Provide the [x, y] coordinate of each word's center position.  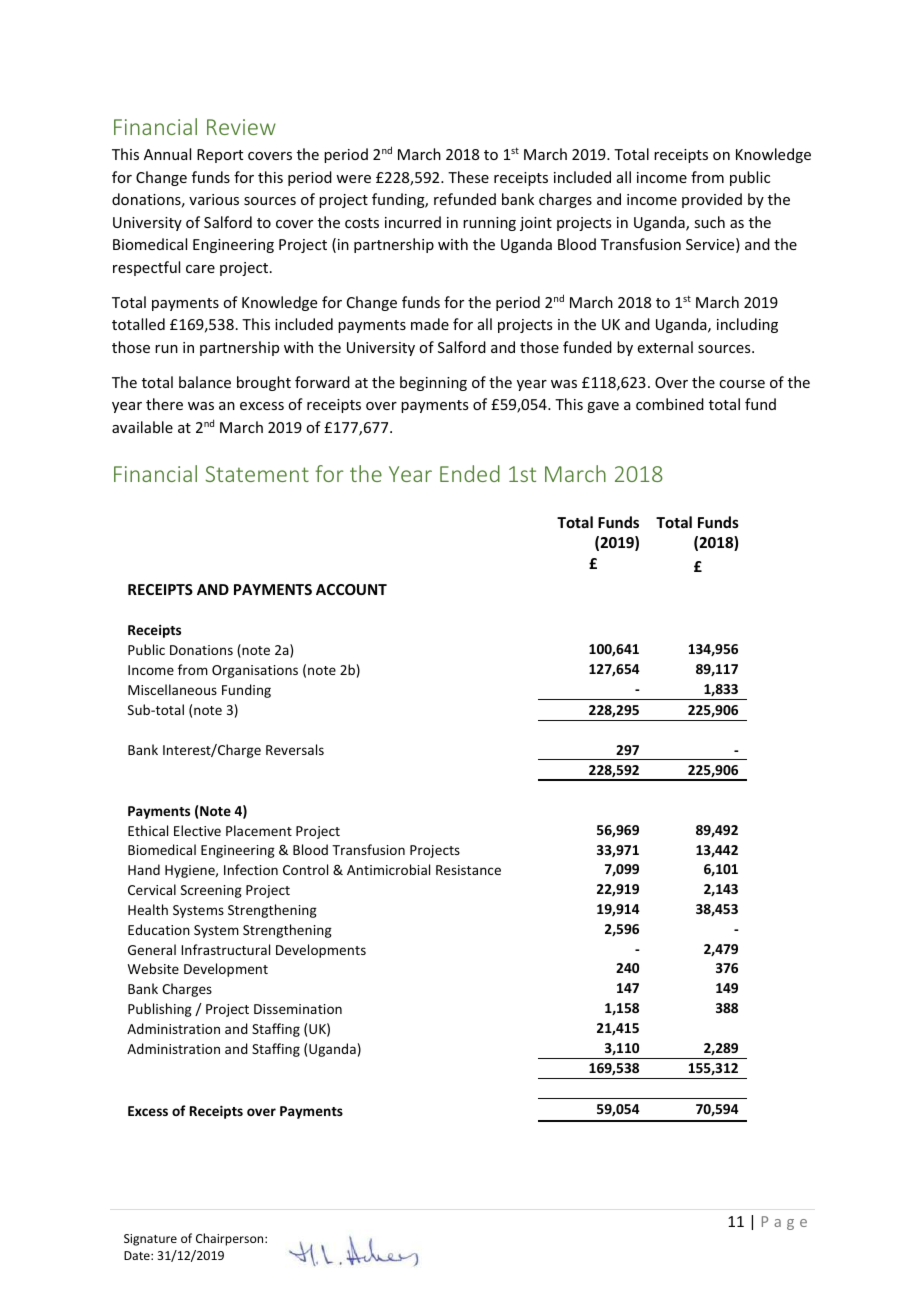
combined [670, 404]
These [468, 177]
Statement [257, 474]
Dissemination [298, 1009]
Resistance [468, 870]
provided [712, 200]
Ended [470, 473]
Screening [211, 891]
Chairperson [231, 1239]
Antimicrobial [388, 869]
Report [220, 156]
